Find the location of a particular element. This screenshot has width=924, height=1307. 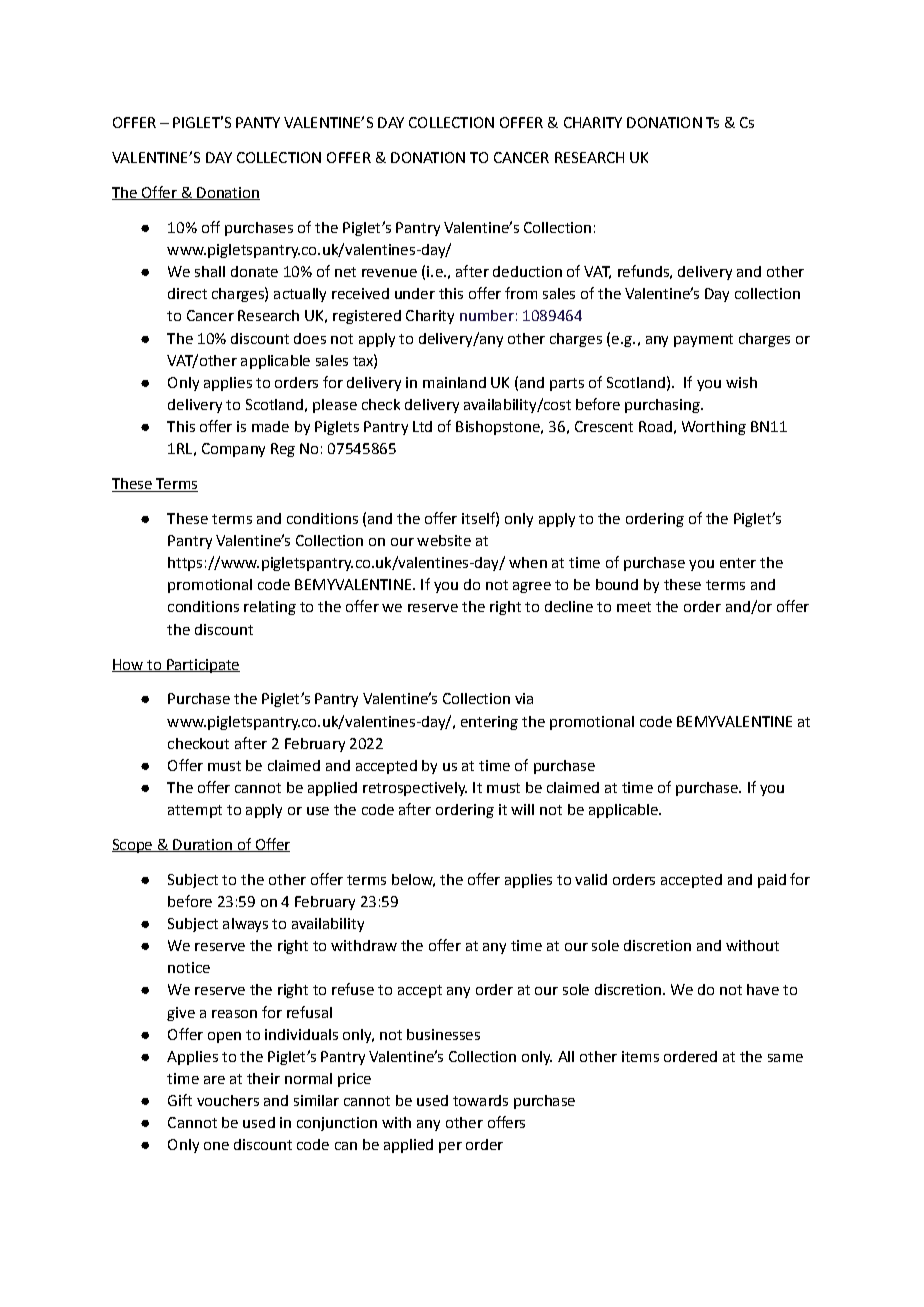

meet is located at coordinates (634, 607).
